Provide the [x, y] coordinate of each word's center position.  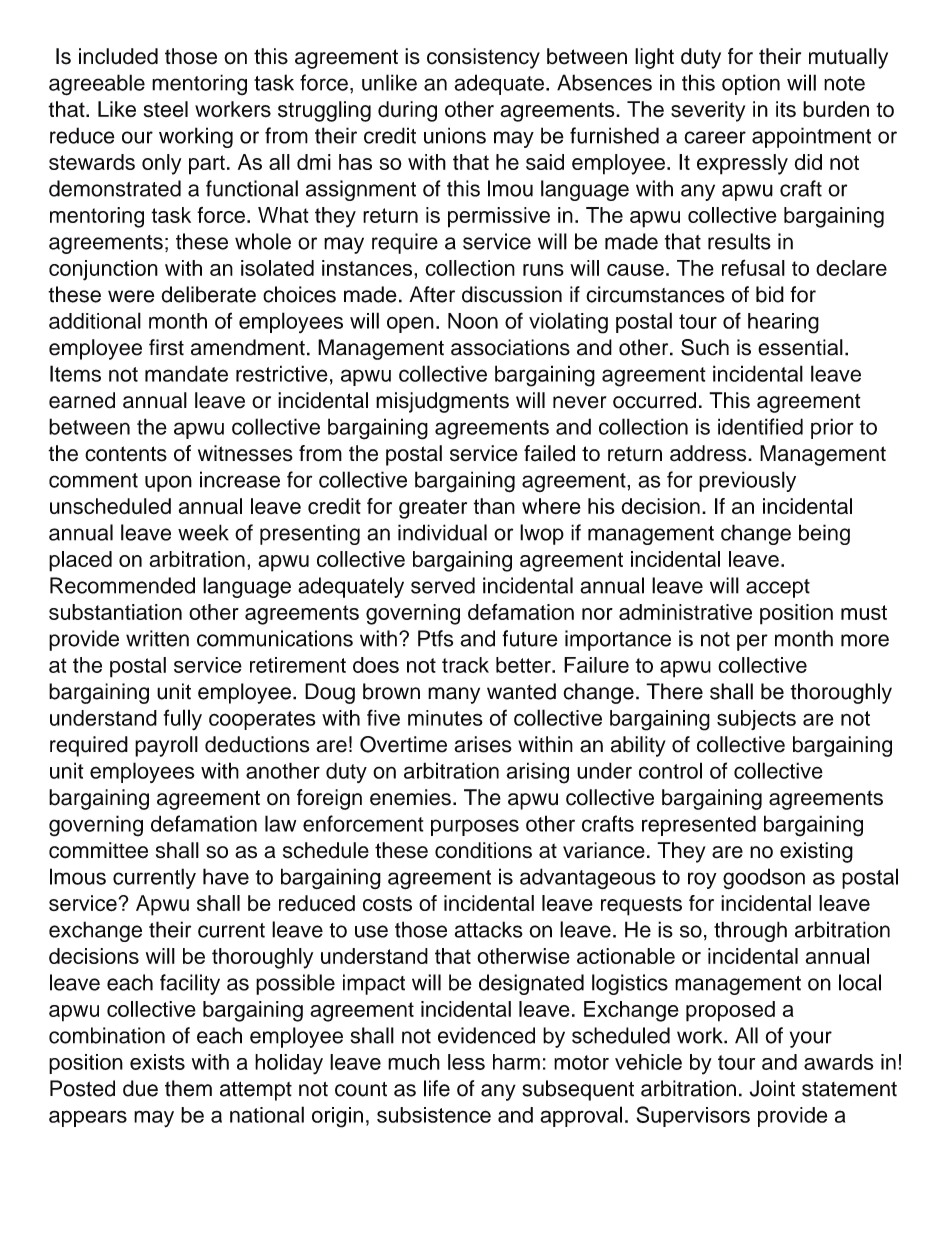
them [188, 1088]
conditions [483, 850]
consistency [483, 58]
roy [702, 880]
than [494, 506]
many [454, 695]
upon [168, 483]
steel [166, 109]
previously [747, 481]
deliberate [208, 294]
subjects [756, 720]
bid [770, 294]
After [432, 294]
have [226, 876]
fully [183, 720]
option [751, 84]
